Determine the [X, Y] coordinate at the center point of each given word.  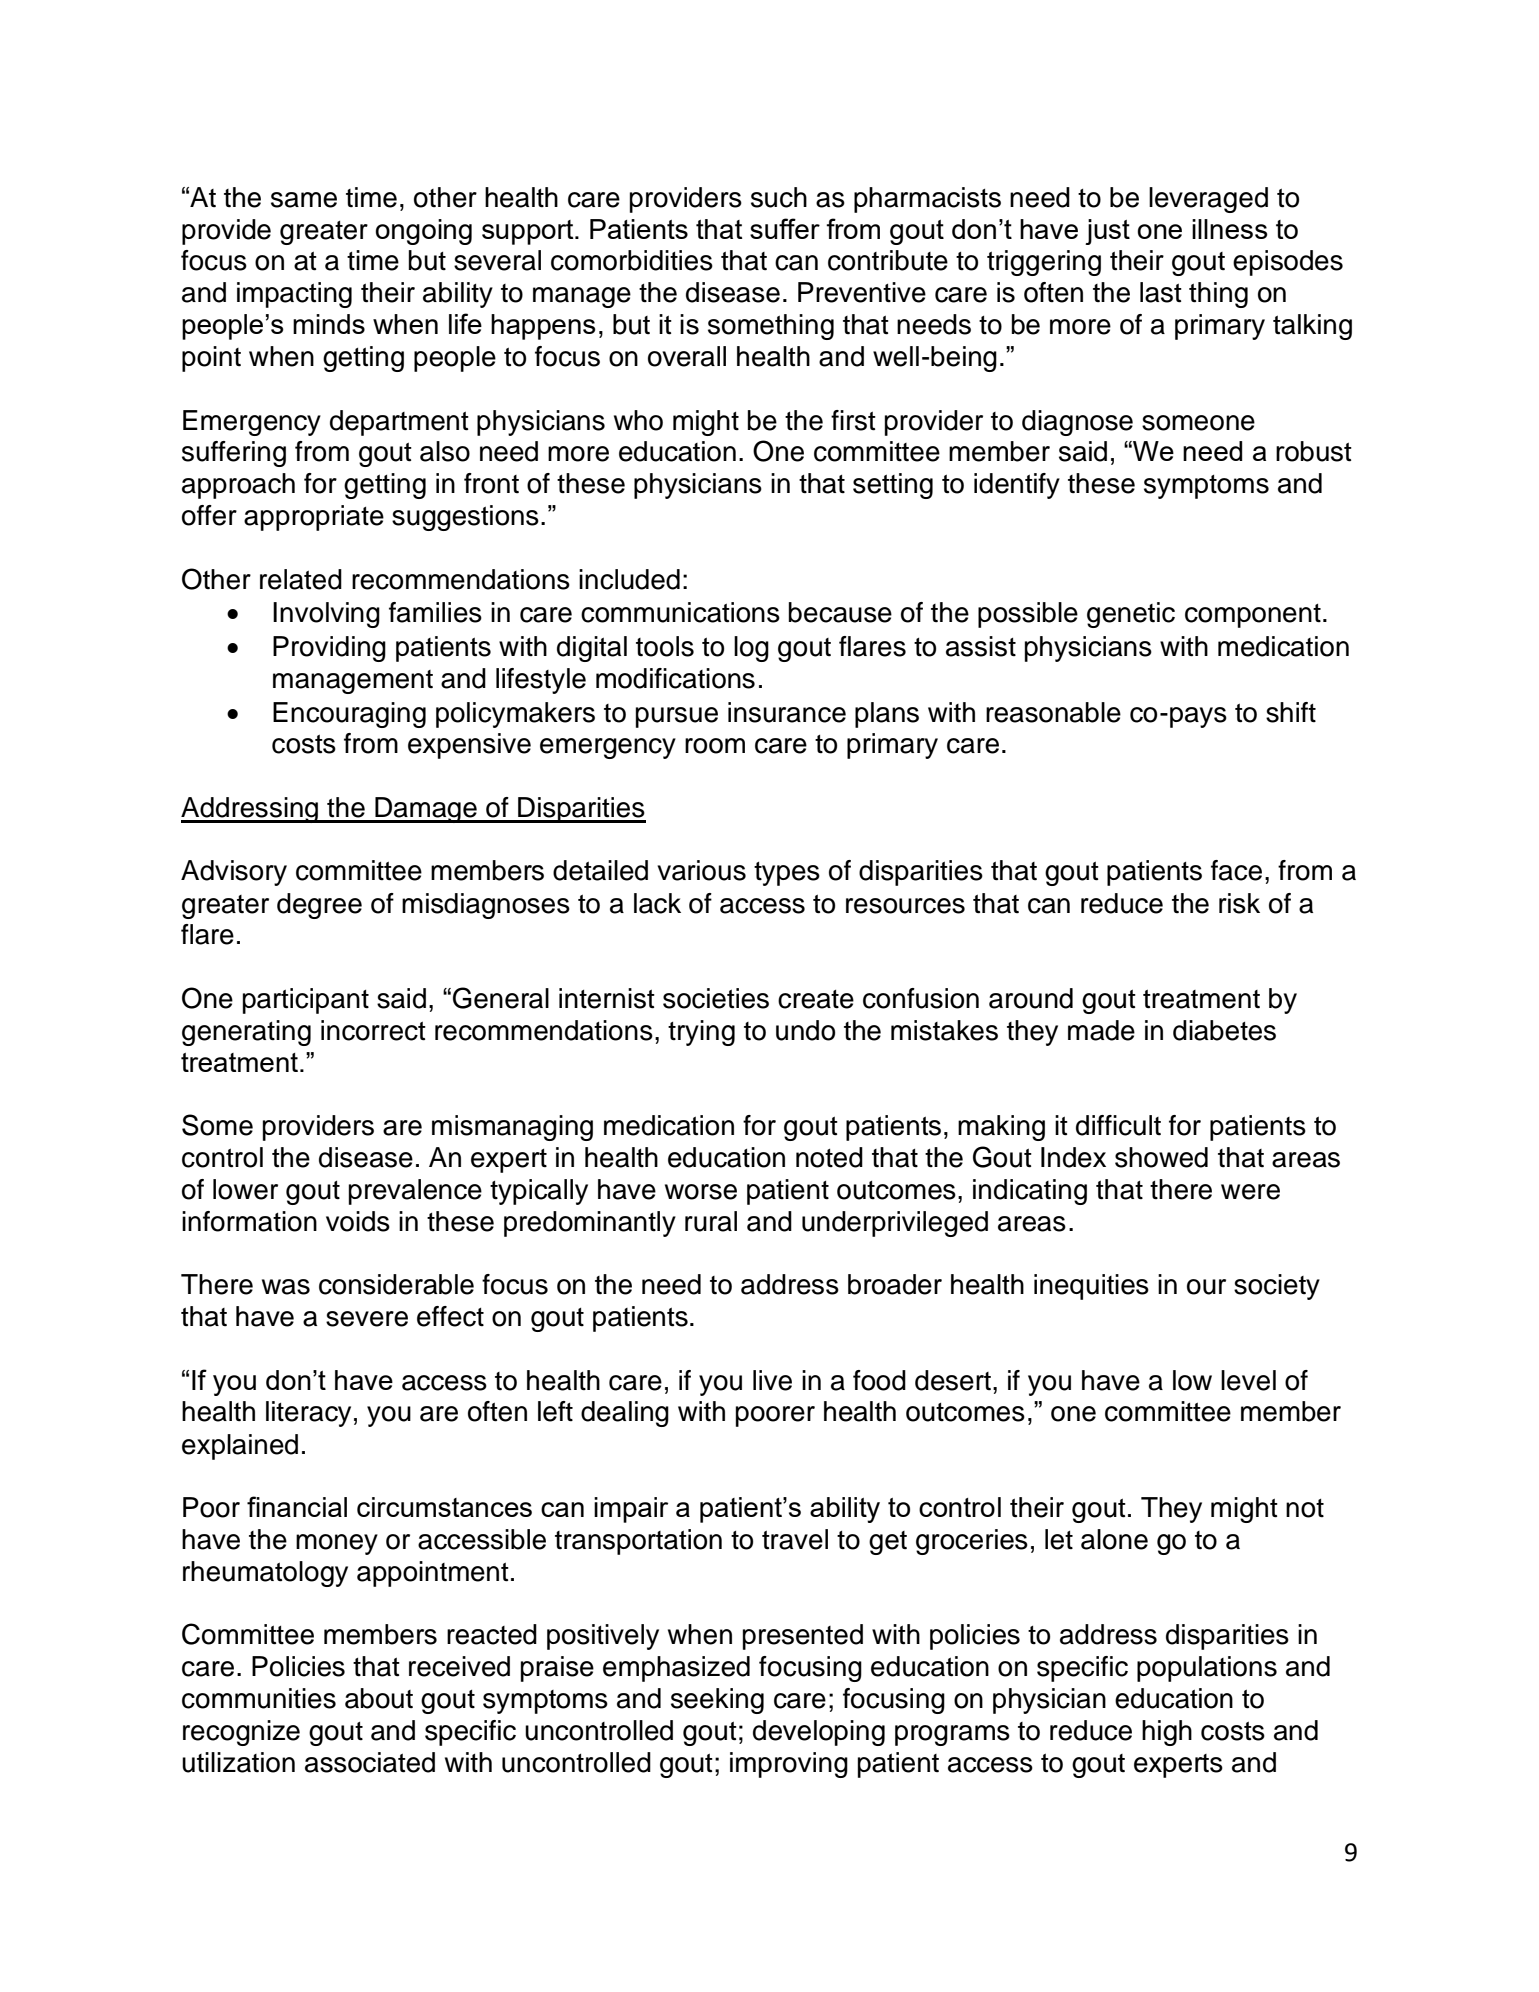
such [779, 197]
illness [1230, 229]
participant [306, 1001]
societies [716, 998]
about [379, 1698]
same [304, 200]
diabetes [1224, 1030]
